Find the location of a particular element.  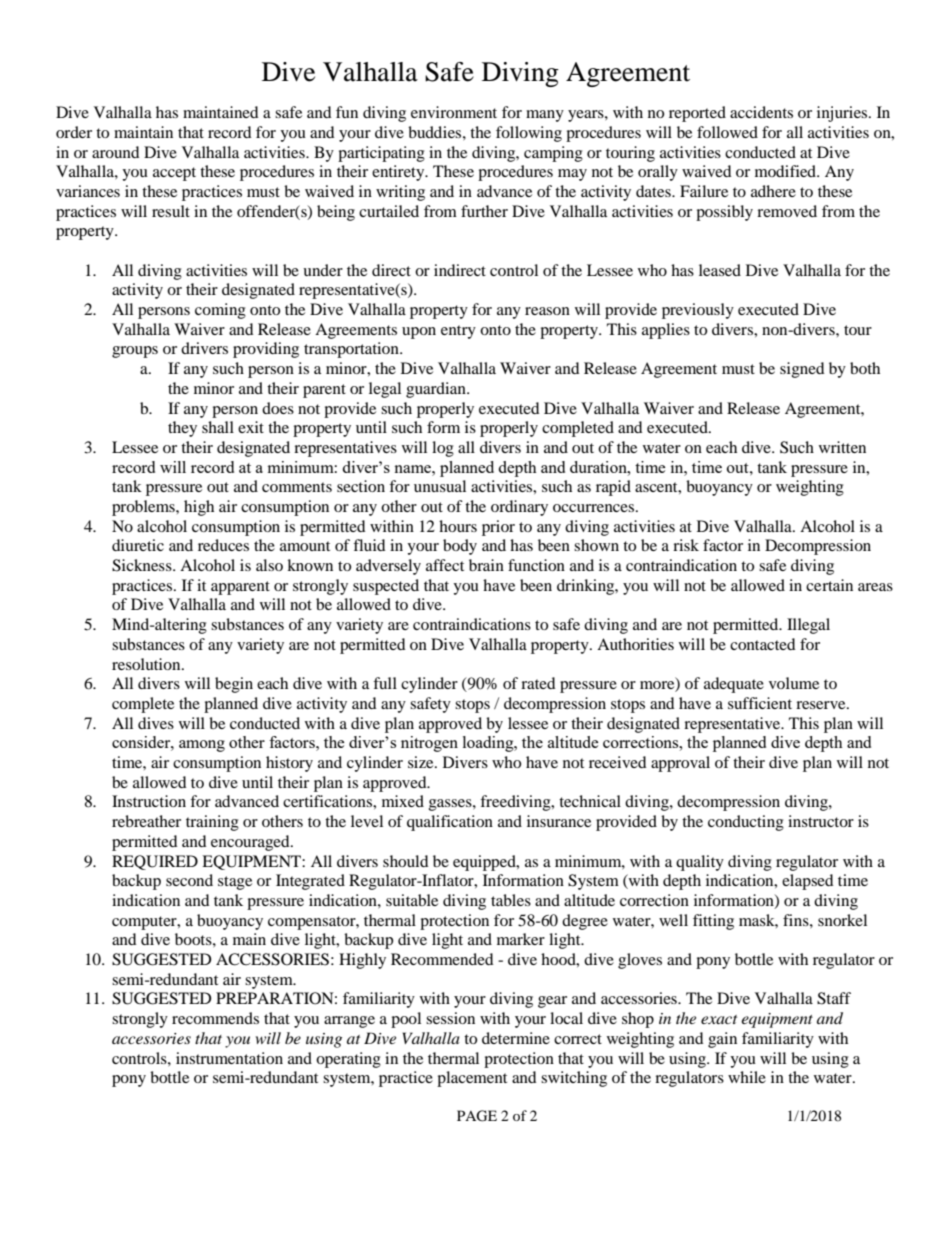

brain is located at coordinates (486, 565).
